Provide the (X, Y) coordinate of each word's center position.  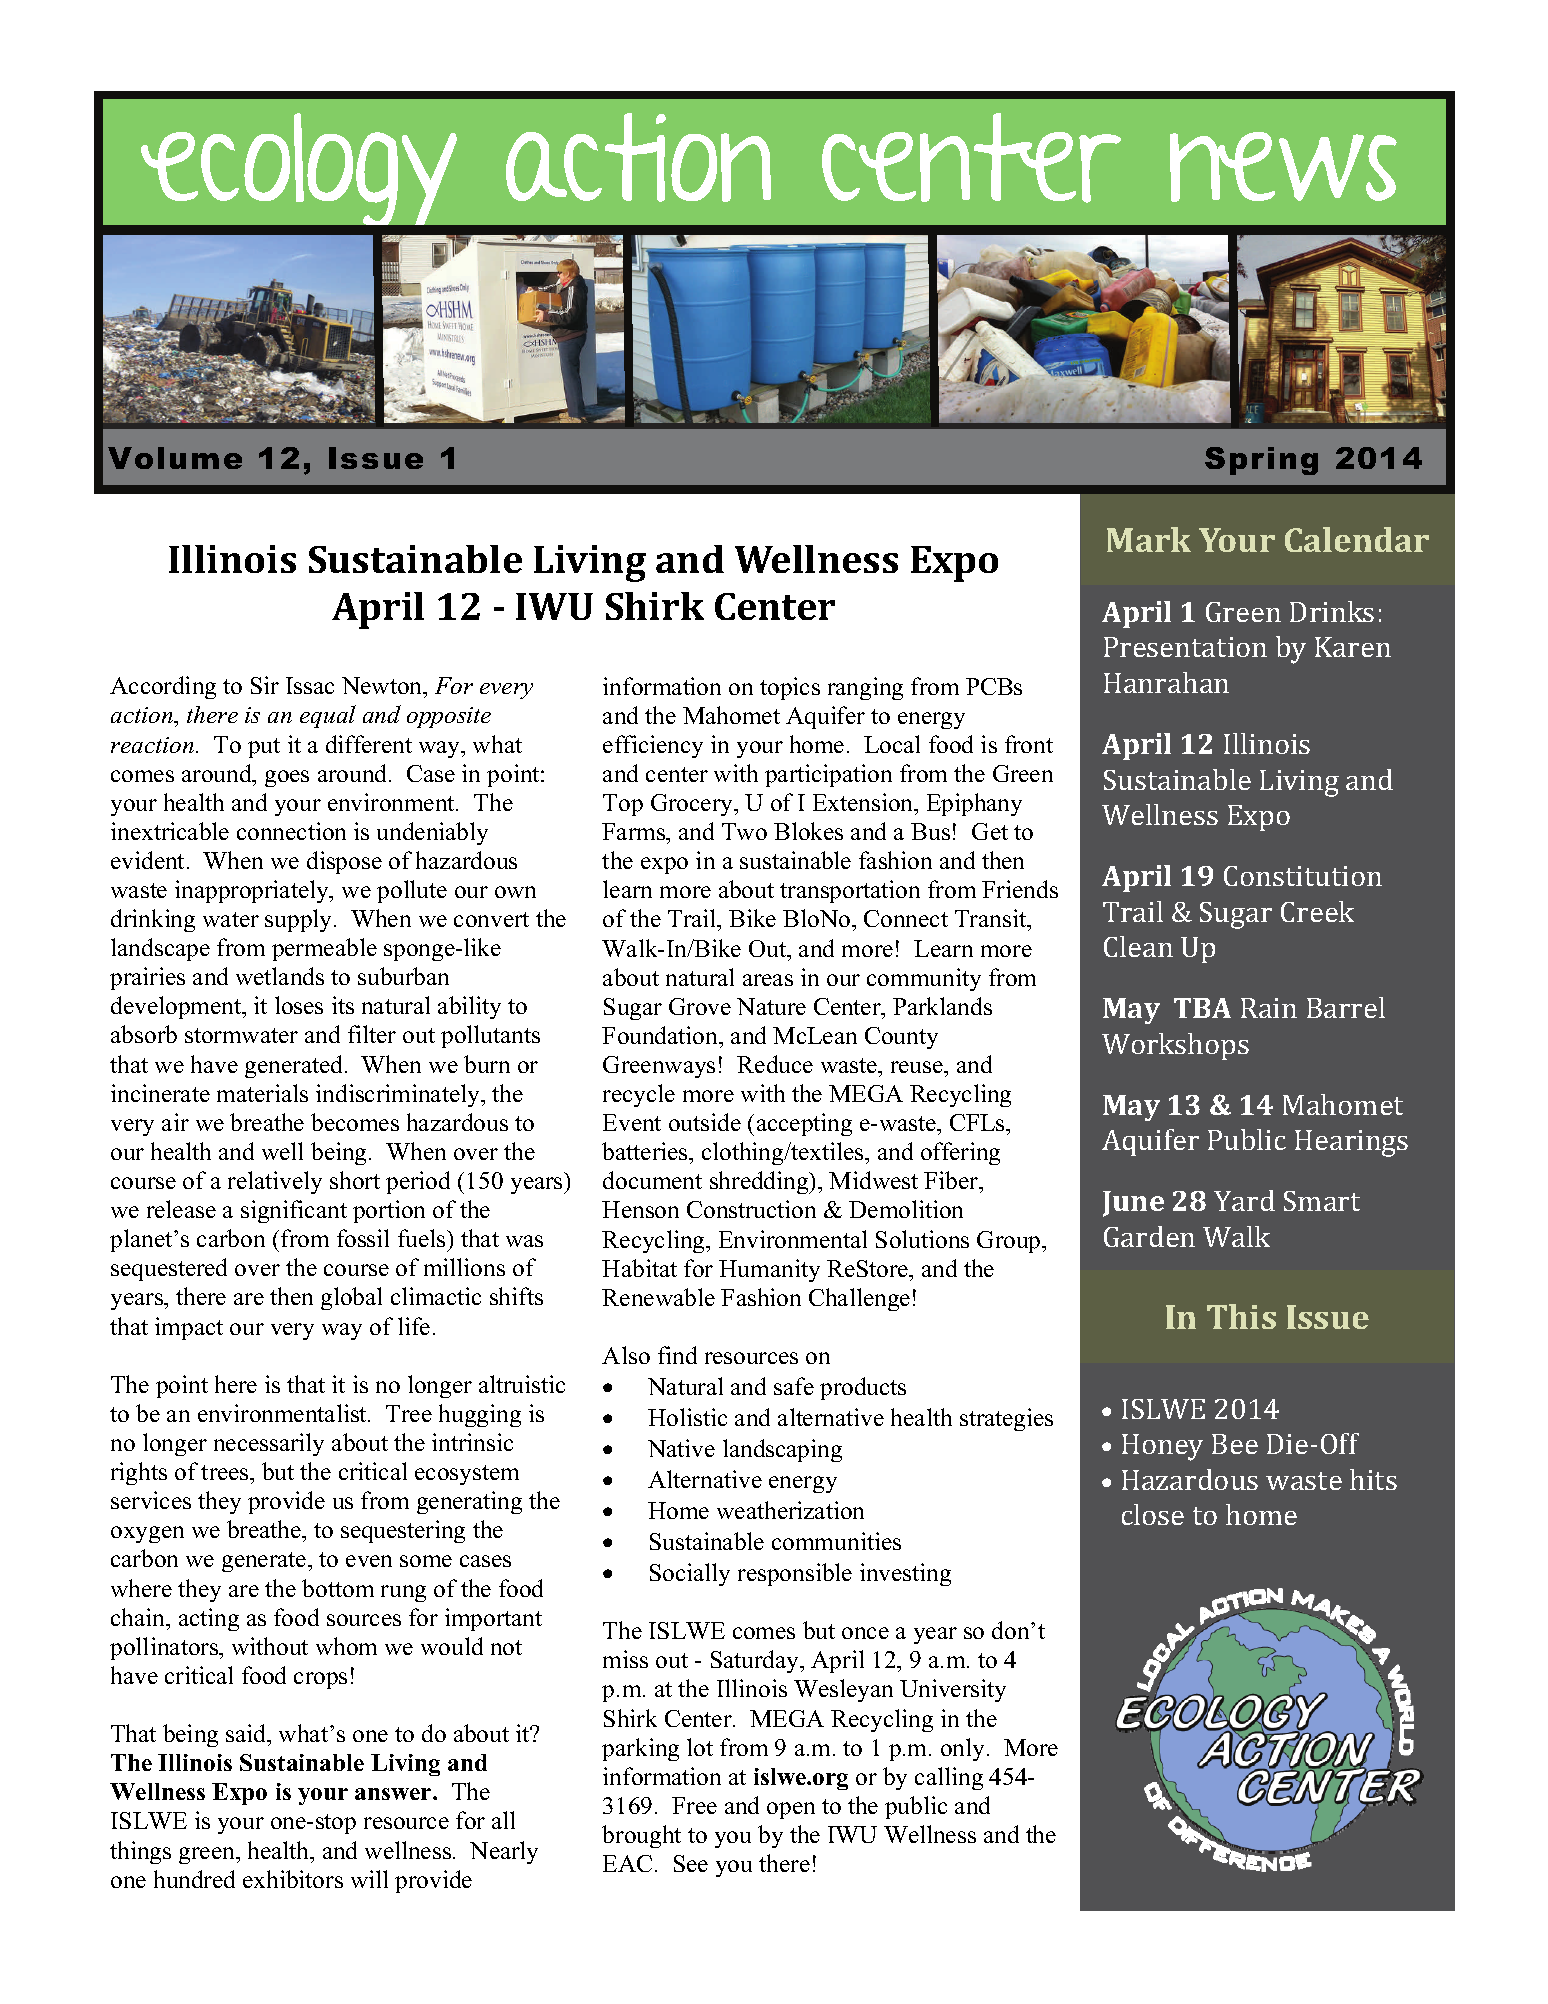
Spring (1261, 461)
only (964, 1749)
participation (828, 775)
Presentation (1185, 647)
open (791, 1810)
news (1283, 167)
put (264, 748)
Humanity (769, 1270)
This (1241, 1316)
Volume (175, 458)
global (351, 1298)
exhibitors (293, 1879)
